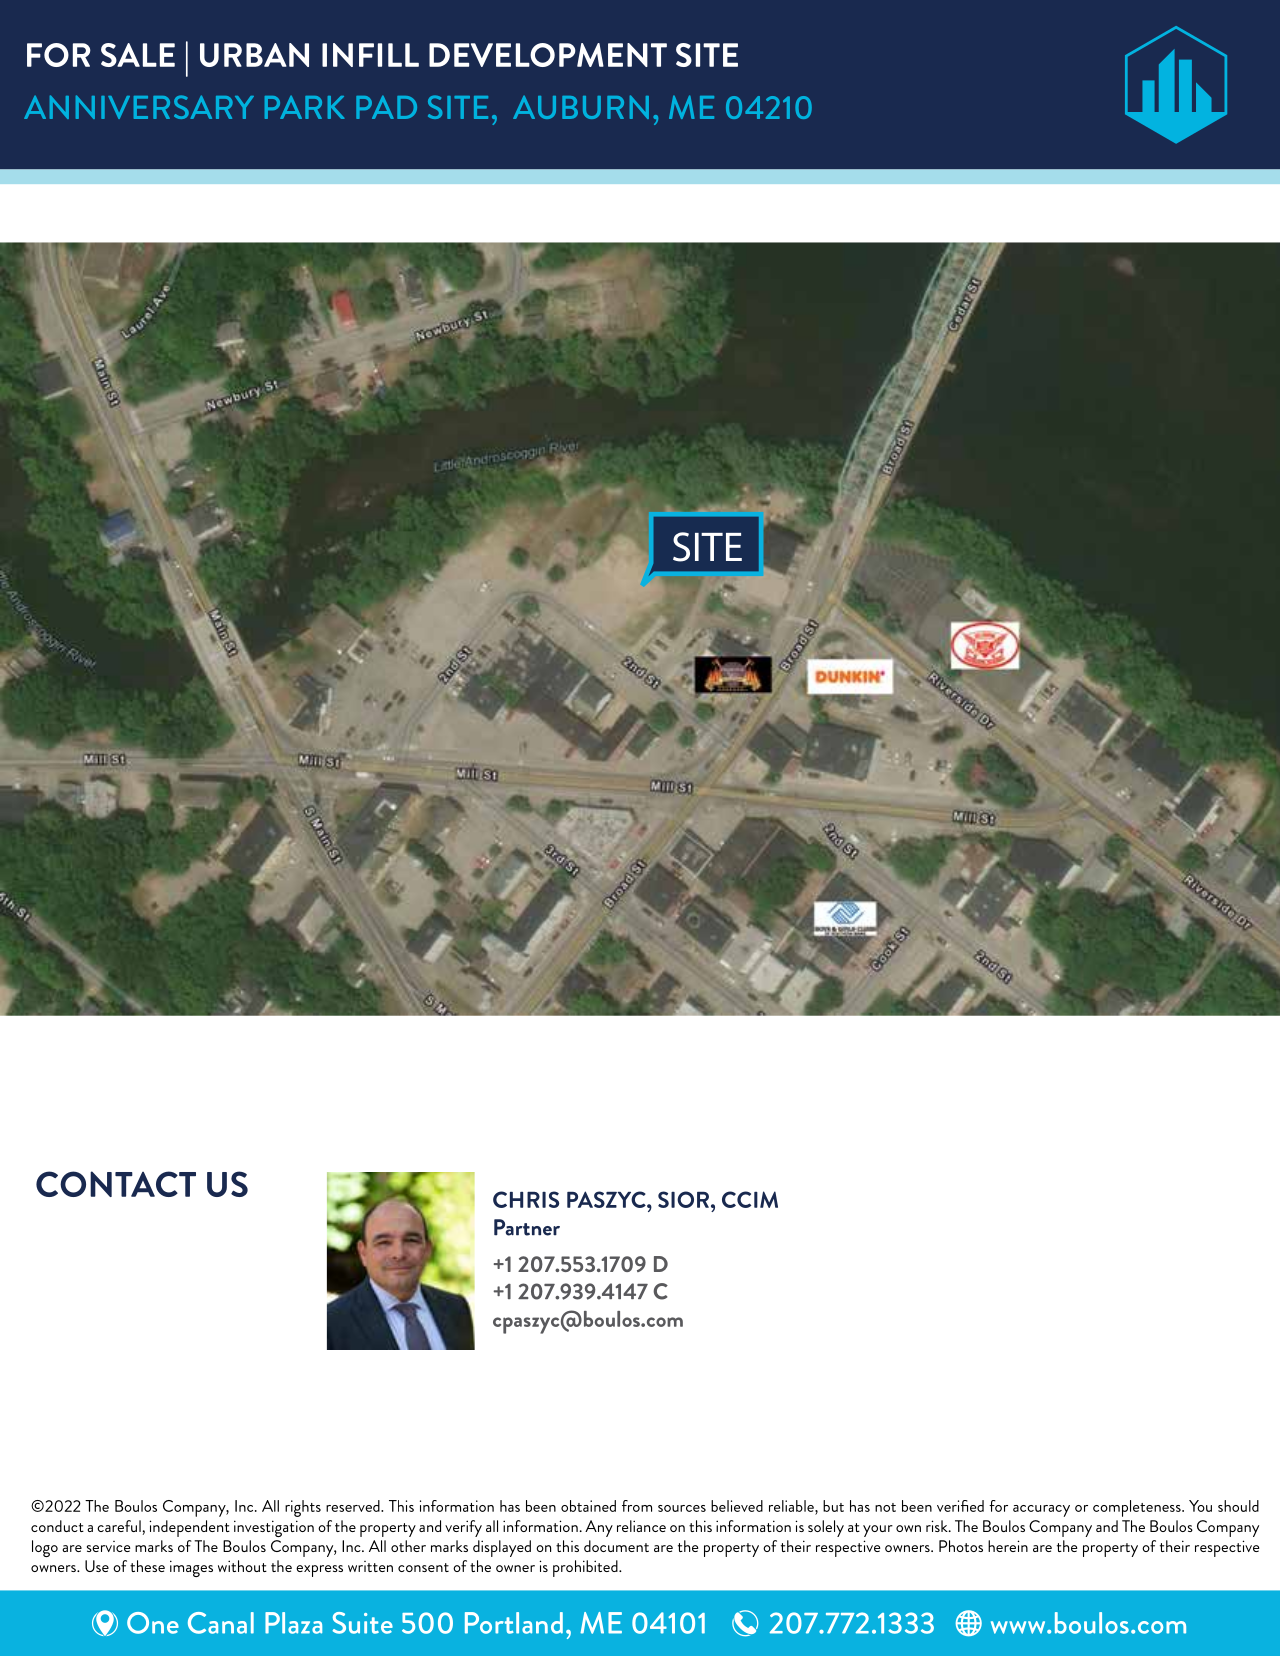  What do you see at coordinates (386, 107) in the page?
I see `PAD` at bounding box center [386, 107].
